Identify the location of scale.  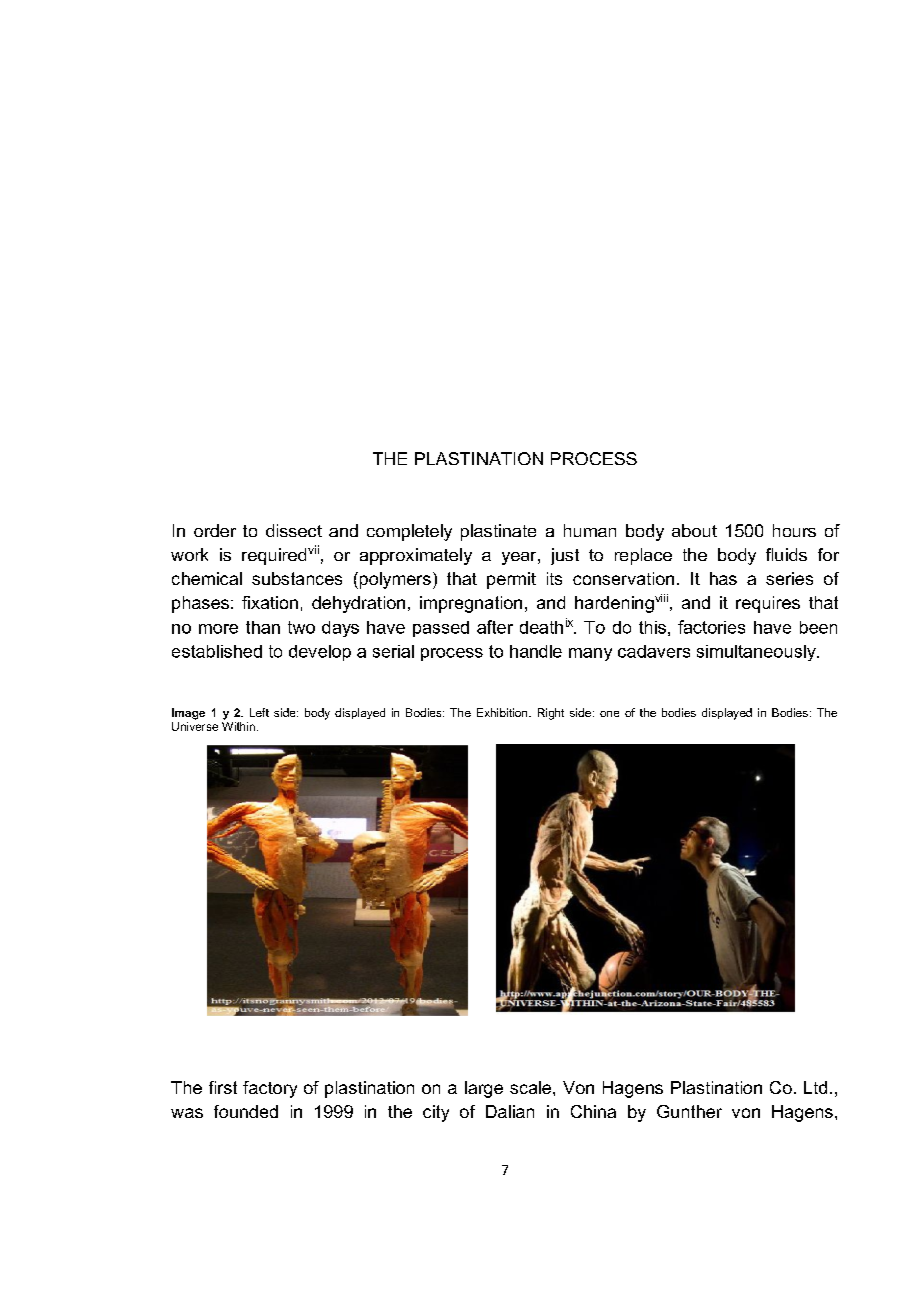
(532, 1087).
